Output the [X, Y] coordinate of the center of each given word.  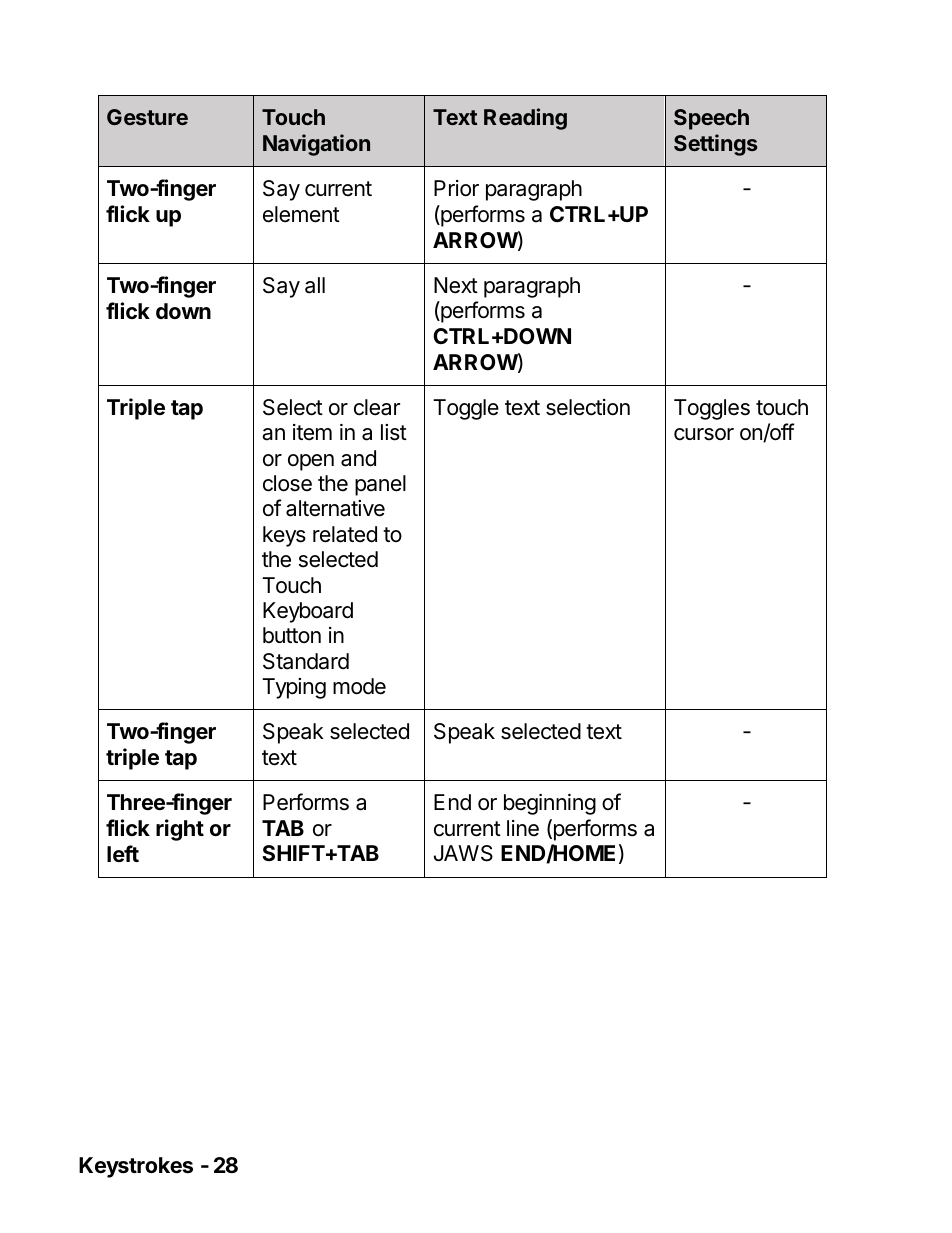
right [180, 830]
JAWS [463, 853]
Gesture [147, 117]
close [287, 483]
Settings [716, 145]
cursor [704, 434]
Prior [456, 188]
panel [380, 485]
